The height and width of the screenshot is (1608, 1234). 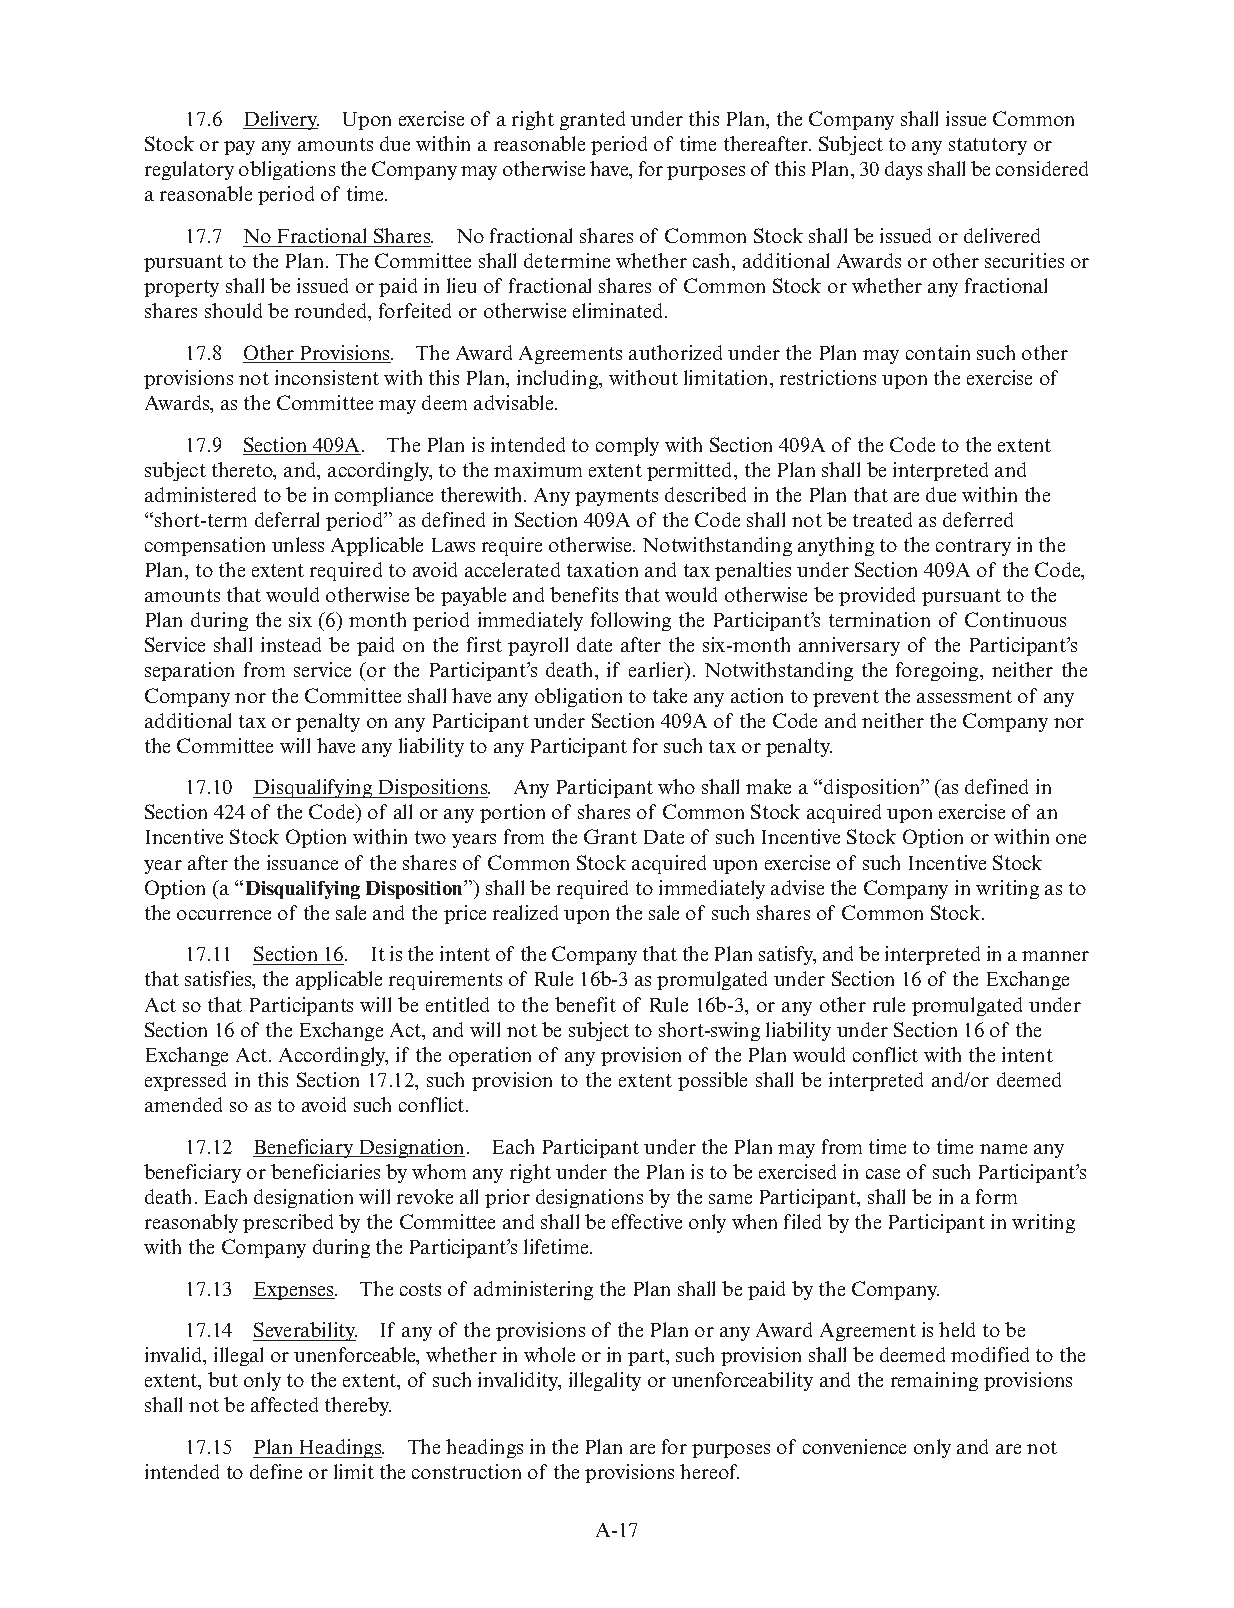 I want to click on form, so click(x=996, y=1196).
